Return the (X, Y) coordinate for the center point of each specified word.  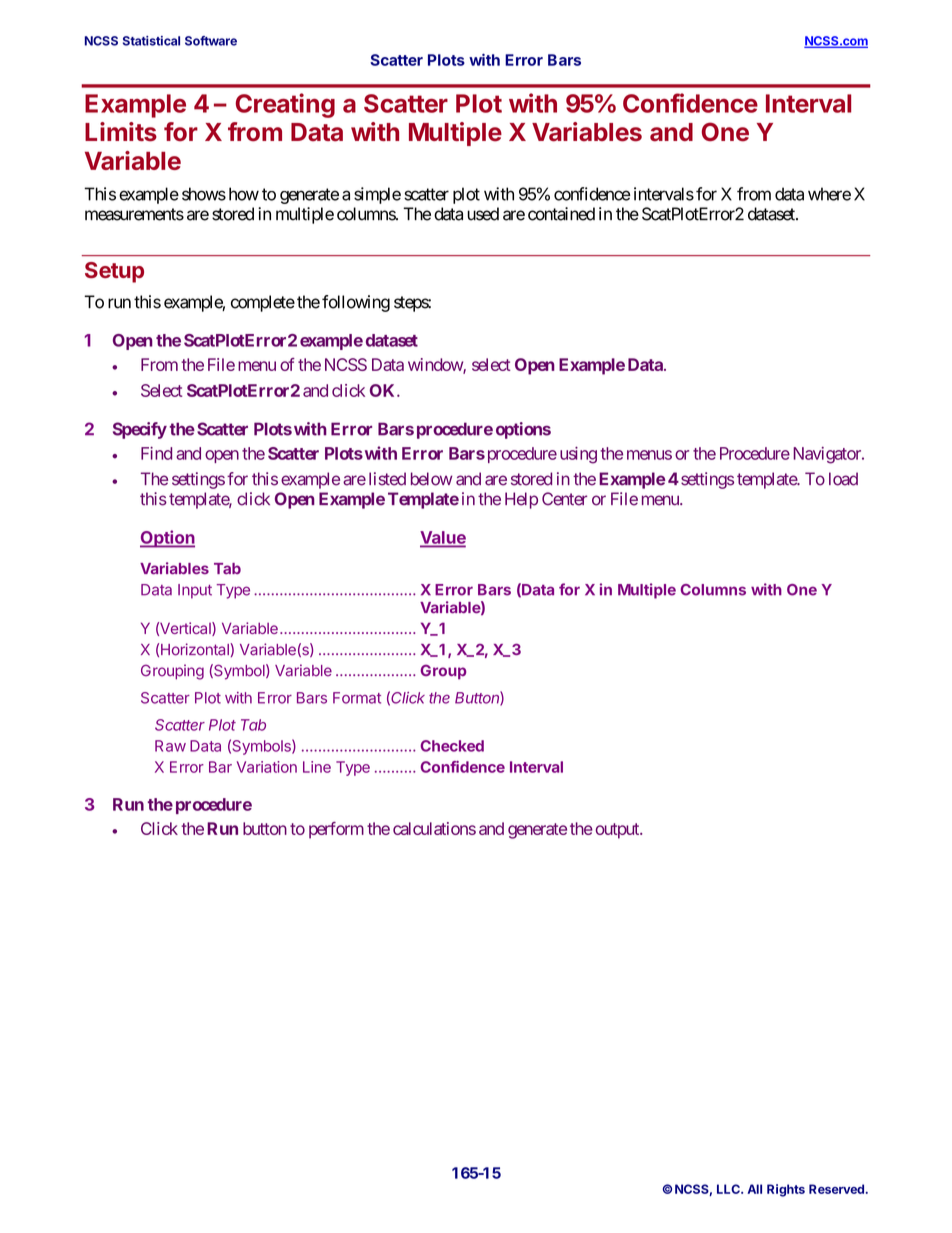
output (618, 831)
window (436, 366)
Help (521, 500)
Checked (452, 746)
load (843, 479)
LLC (729, 1189)
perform (336, 830)
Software (211, 41)
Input (195, 591)
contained (561, 214)
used (483, 214)
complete (263, 303)
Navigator (828, 455)
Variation (267, 767)
